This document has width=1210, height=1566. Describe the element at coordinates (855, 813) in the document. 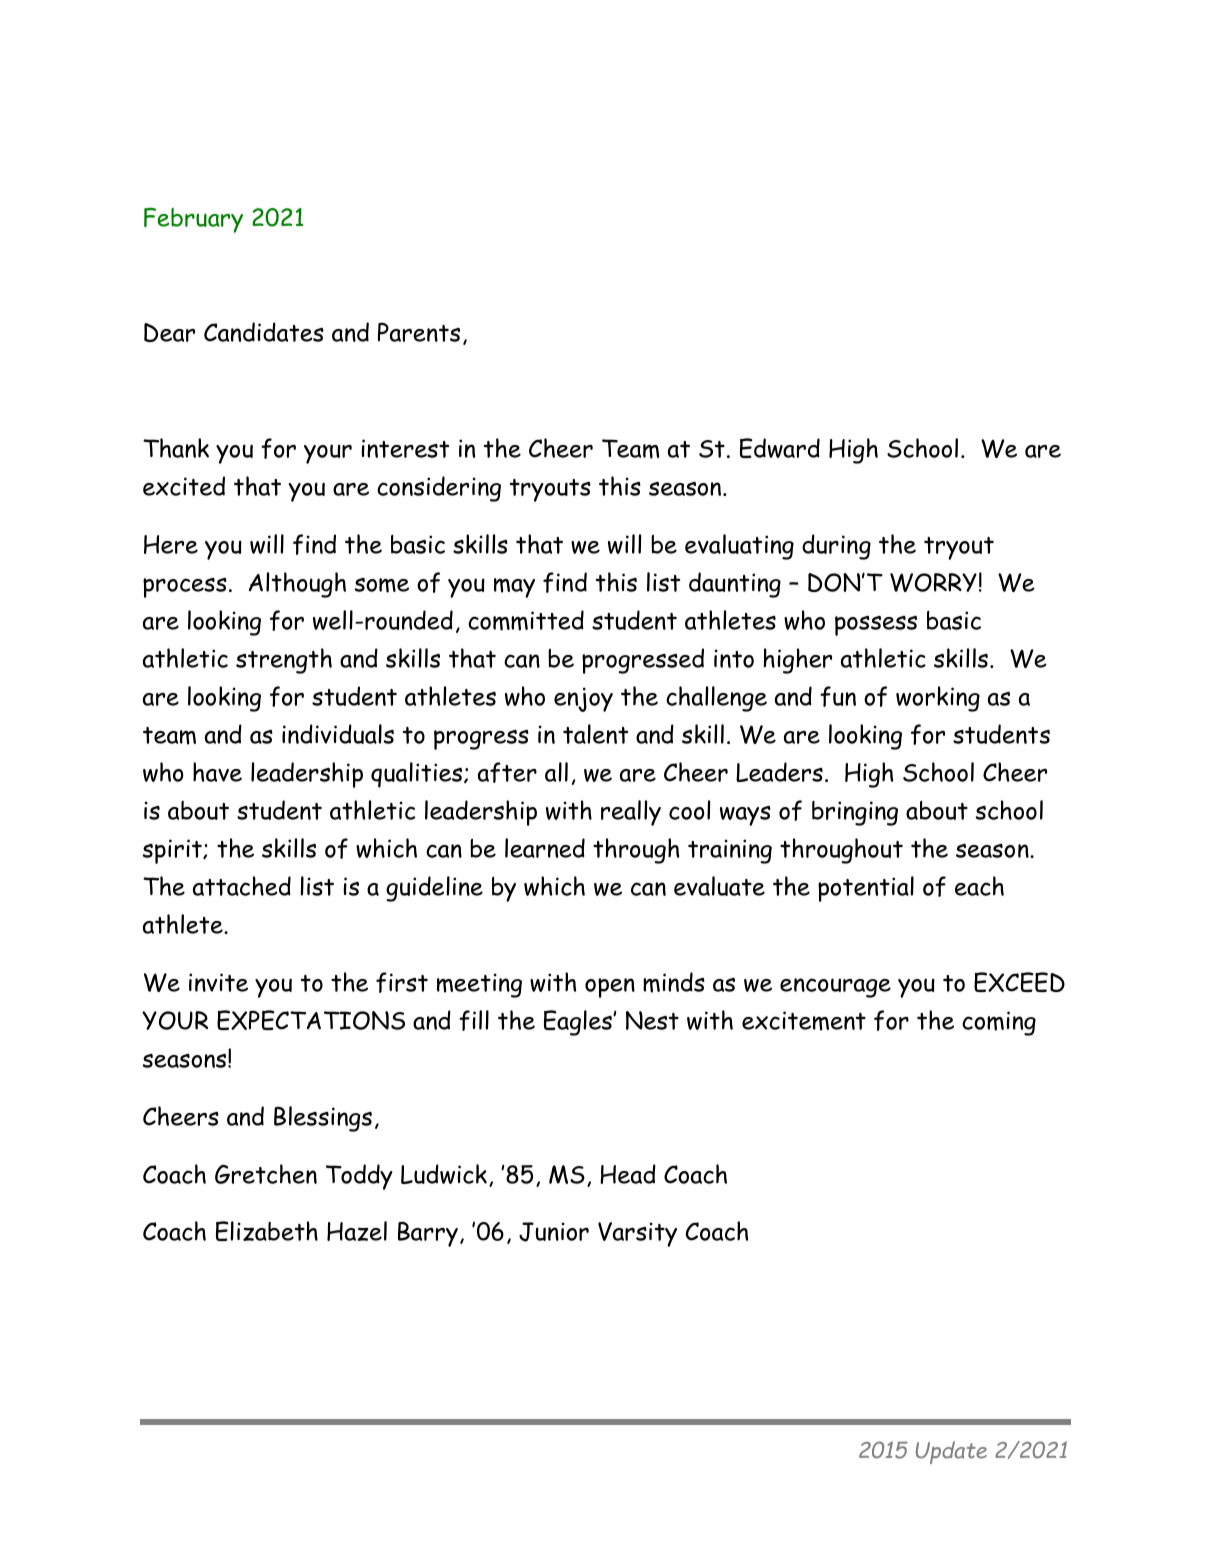

I see `bringing` at that location.
